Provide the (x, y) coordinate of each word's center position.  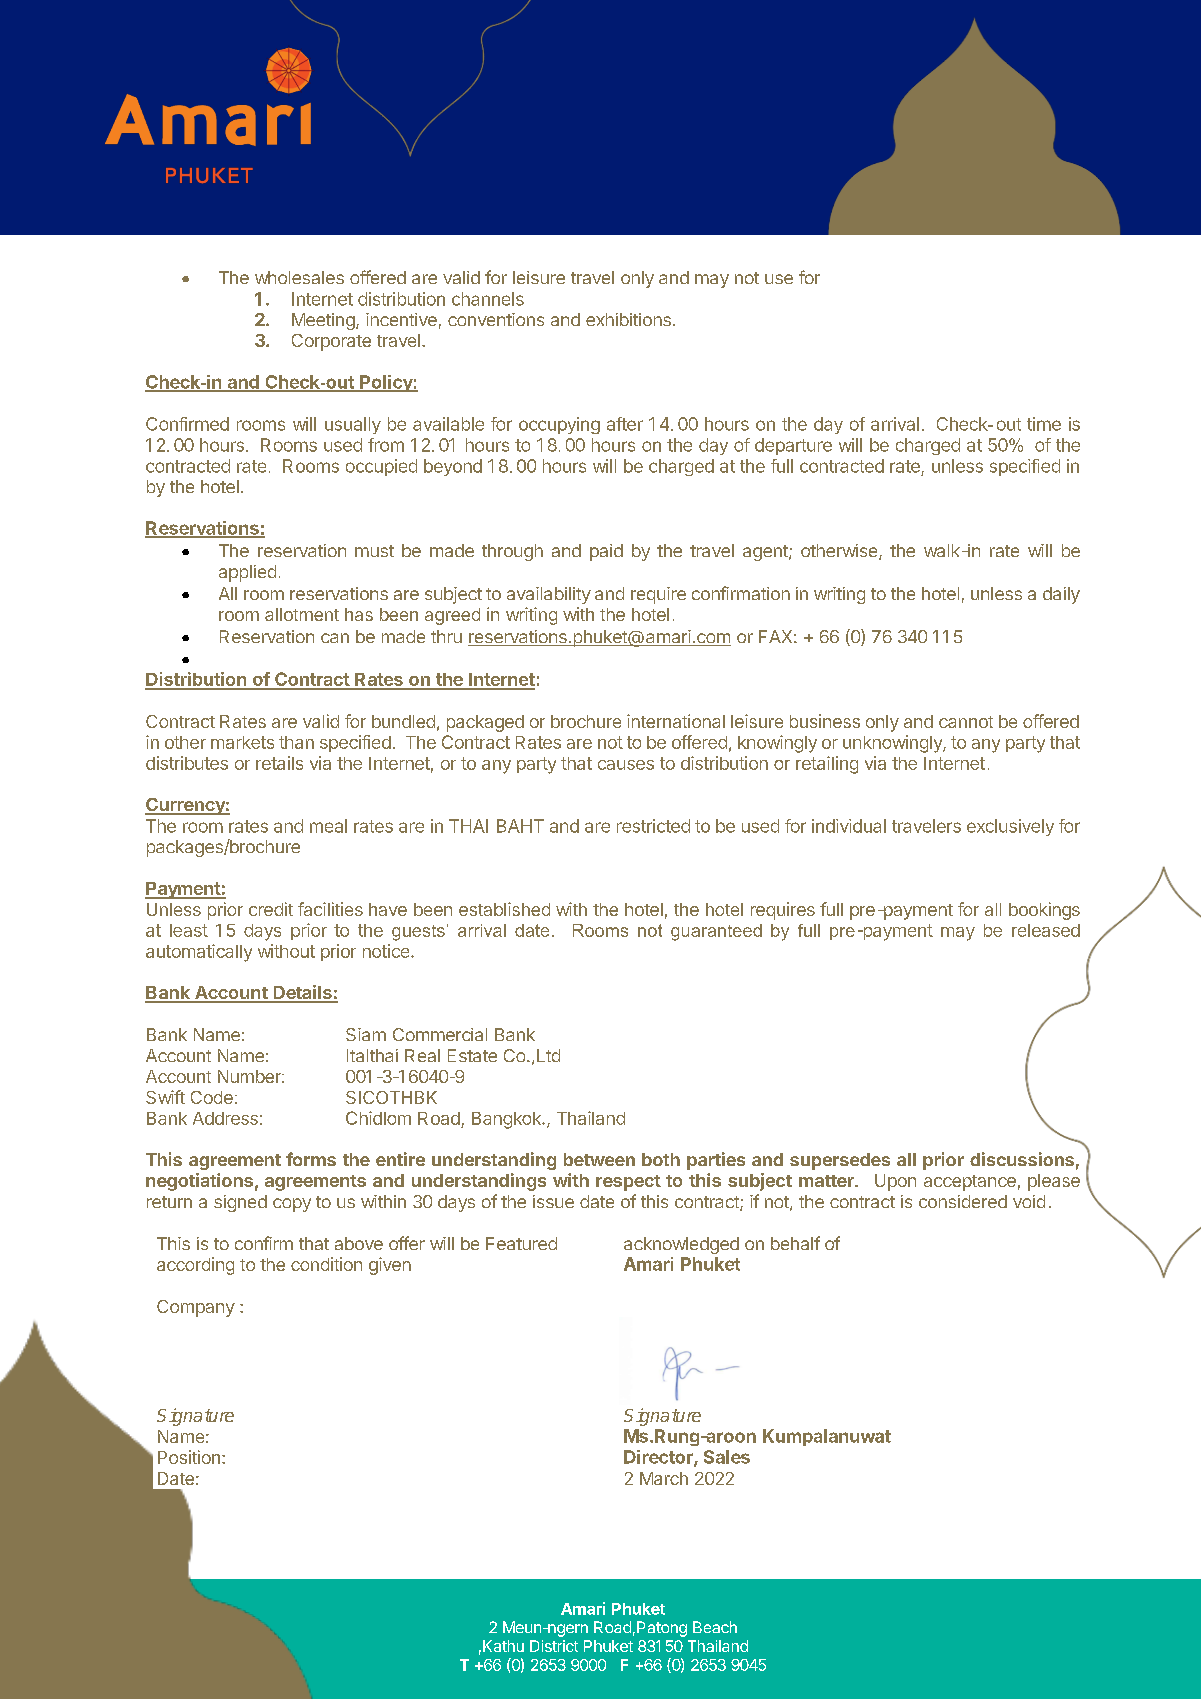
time (1044, 424)
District (554, 1646)
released (1046, 930)
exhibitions (628, 319)
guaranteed (716, 932)
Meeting (323, 321)
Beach (715, 1627)
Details (302, 993)
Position (189, 1457)
